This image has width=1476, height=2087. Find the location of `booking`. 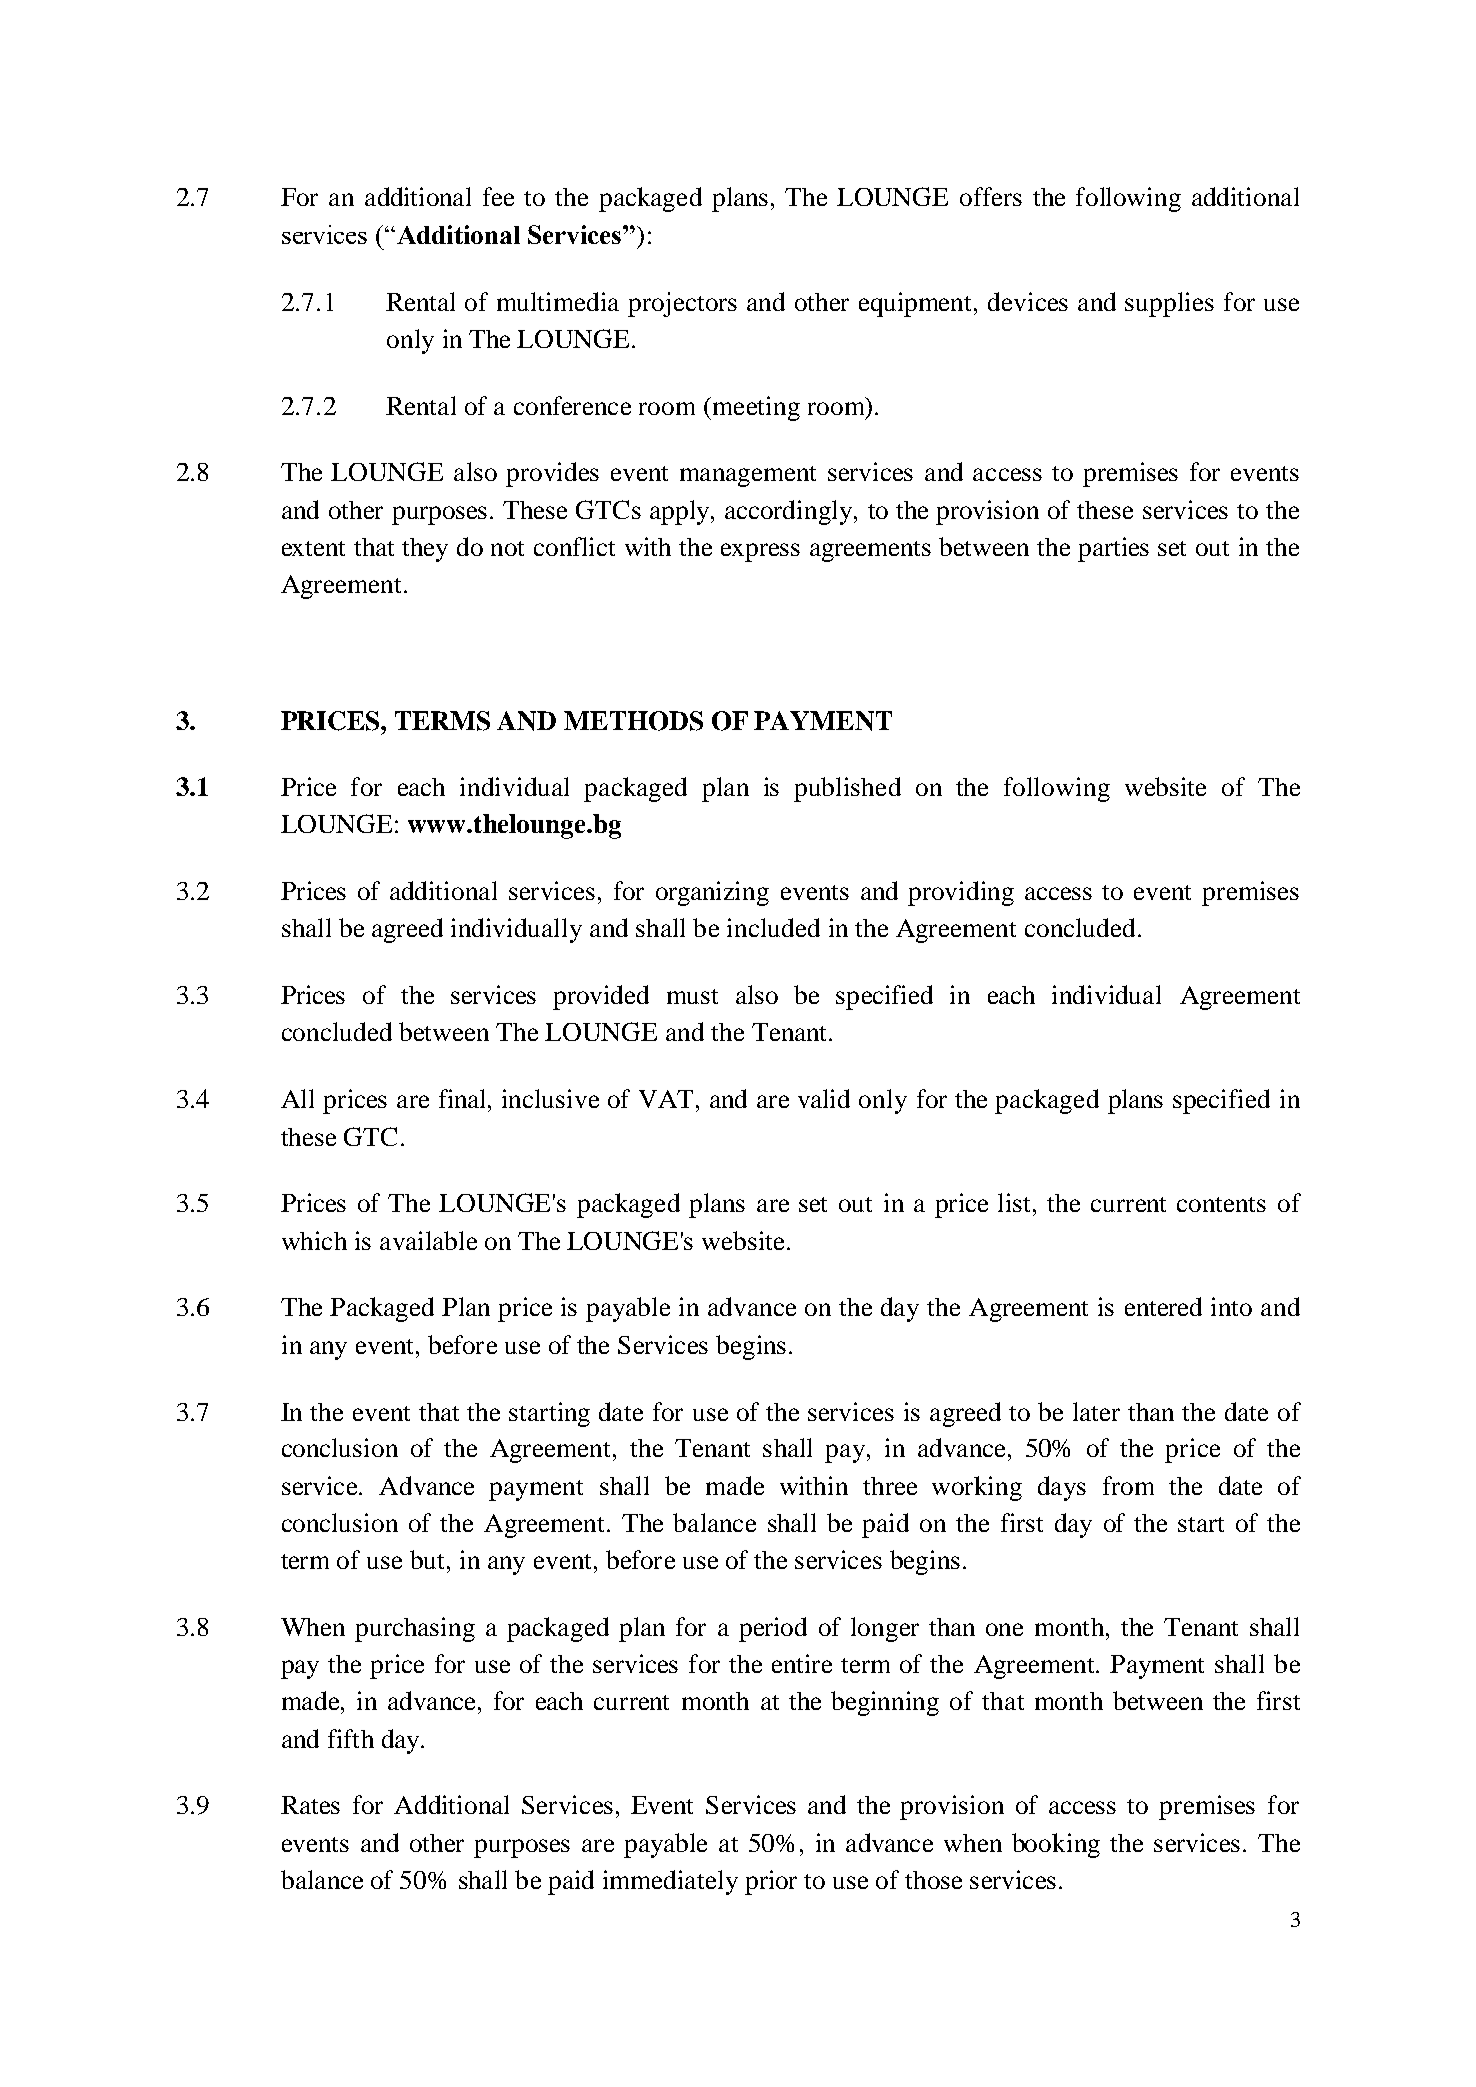

booking is located at coordinates (1056, 1845).
